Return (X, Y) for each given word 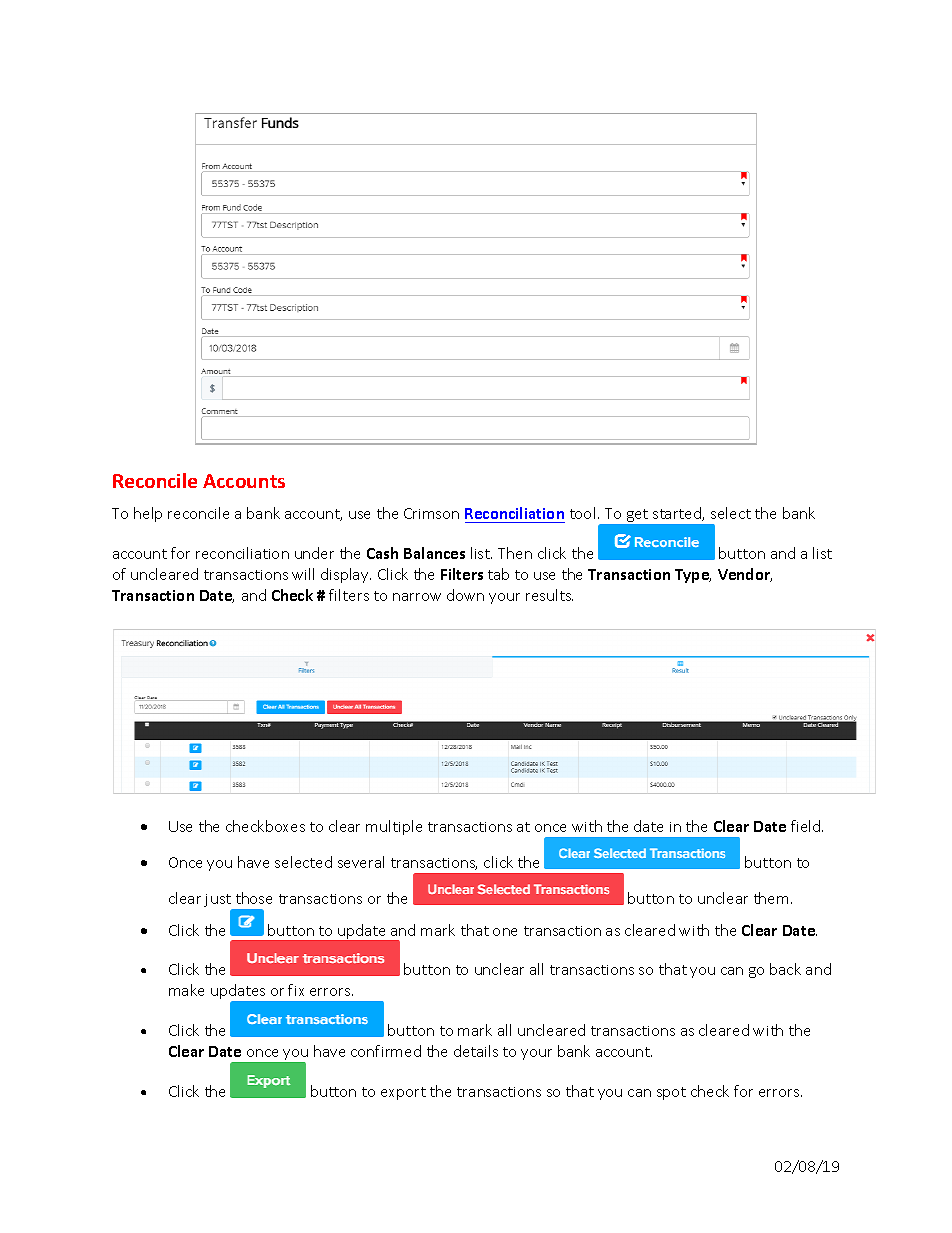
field (807, 826)
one (505, 932)
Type (693, 576)
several (361, 862)
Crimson (431, 513)
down (465, 595)
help (148, 514)
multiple (394, 827)
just (218, 902)
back (785, 969)
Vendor (745, 575)
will (303, 574)
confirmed (386, 1051)
